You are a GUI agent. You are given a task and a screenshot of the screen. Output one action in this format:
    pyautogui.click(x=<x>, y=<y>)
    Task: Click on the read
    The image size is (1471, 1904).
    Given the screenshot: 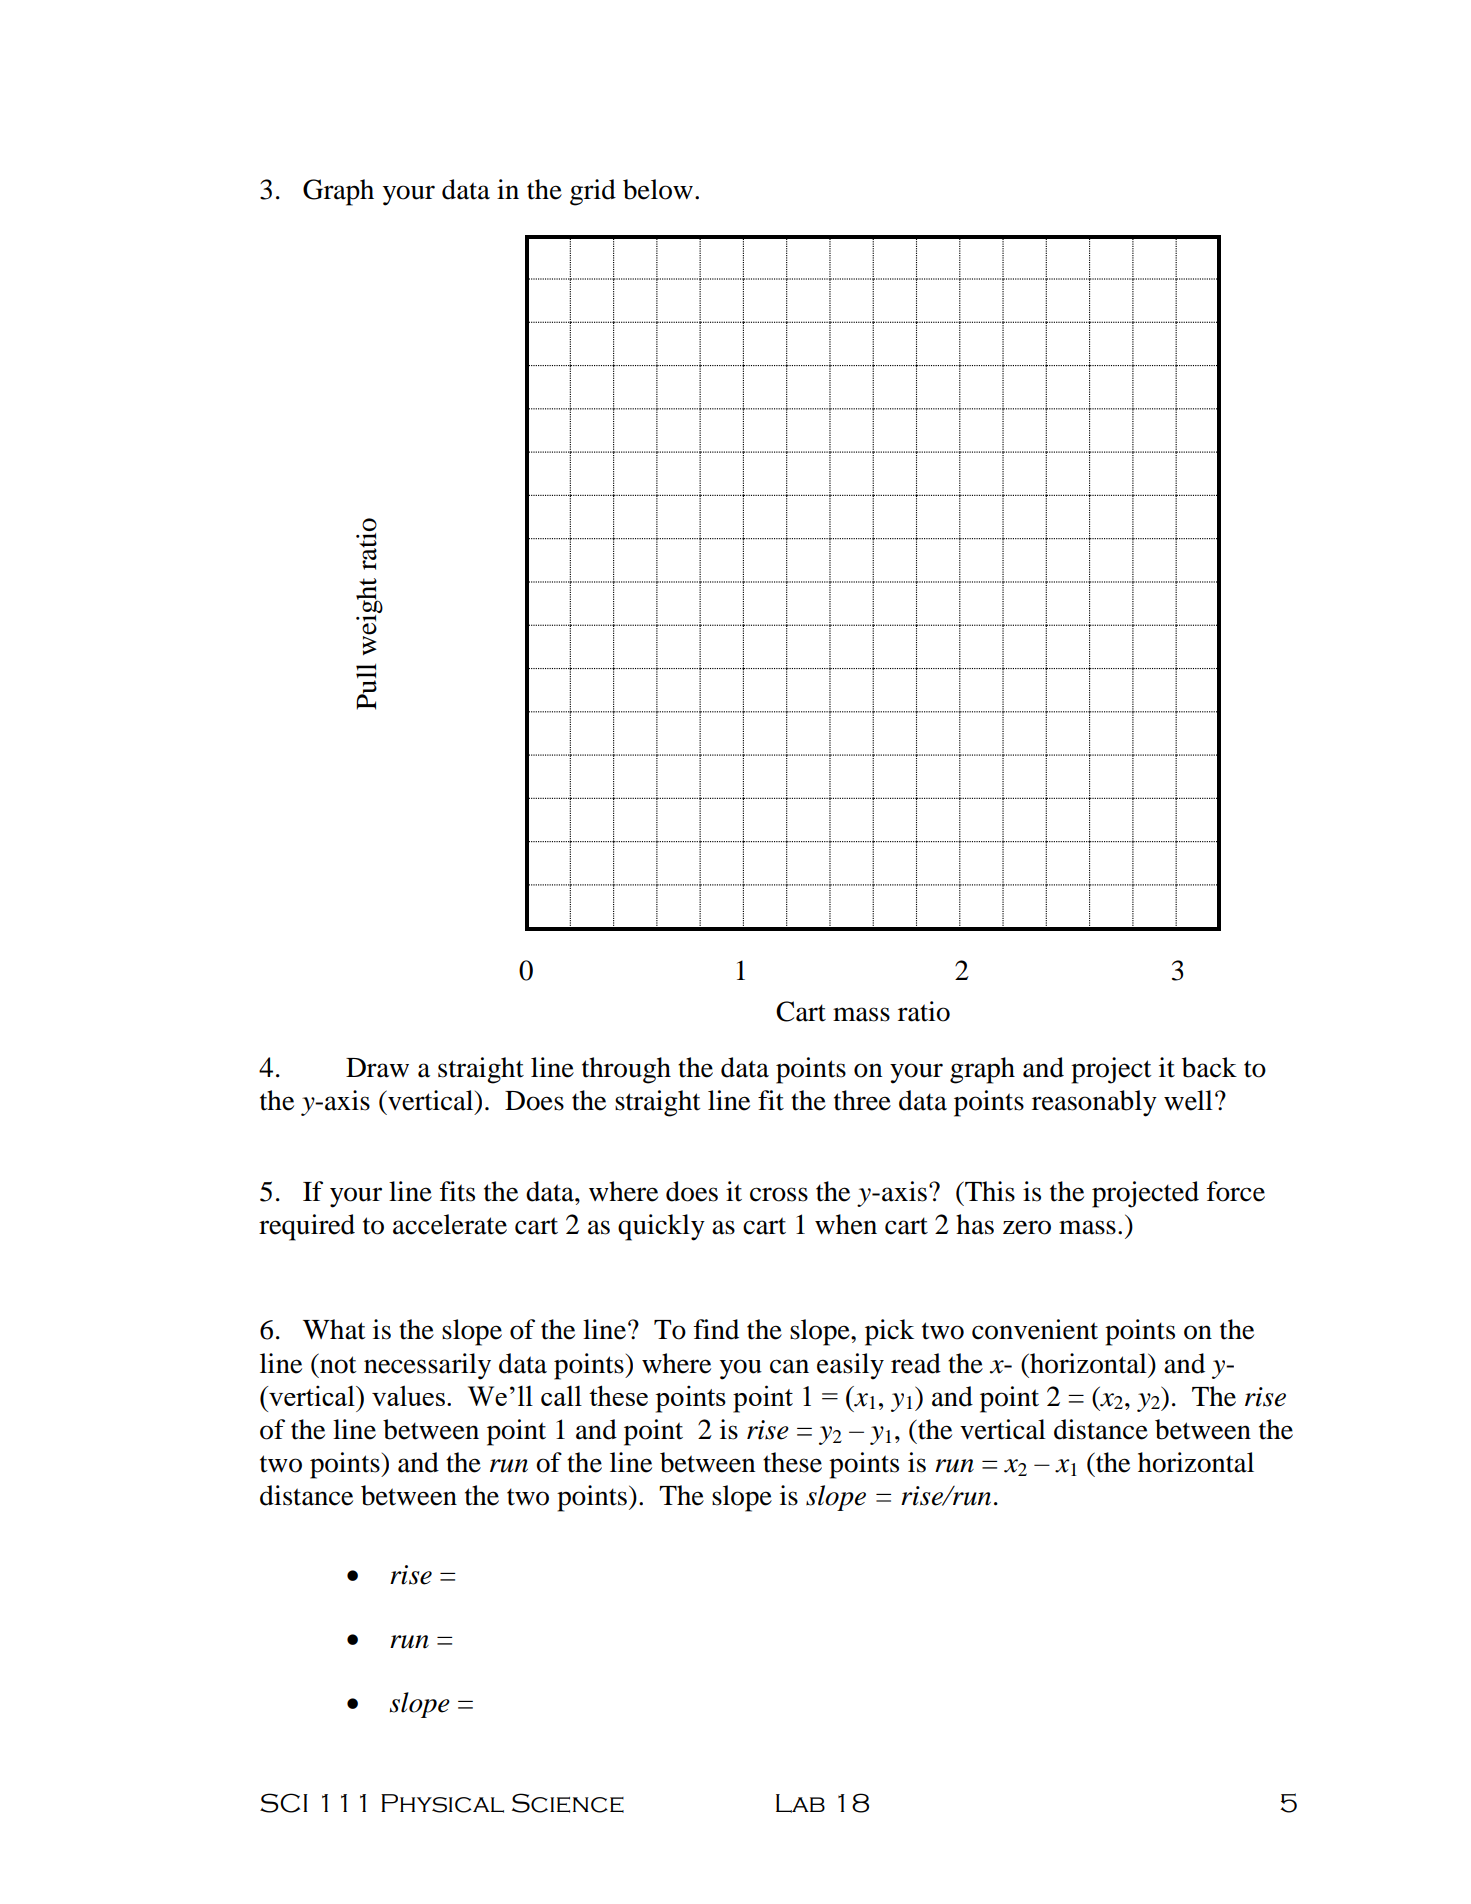 What is the action you would take?
    pyautogui.click(x=916, y=1363)
